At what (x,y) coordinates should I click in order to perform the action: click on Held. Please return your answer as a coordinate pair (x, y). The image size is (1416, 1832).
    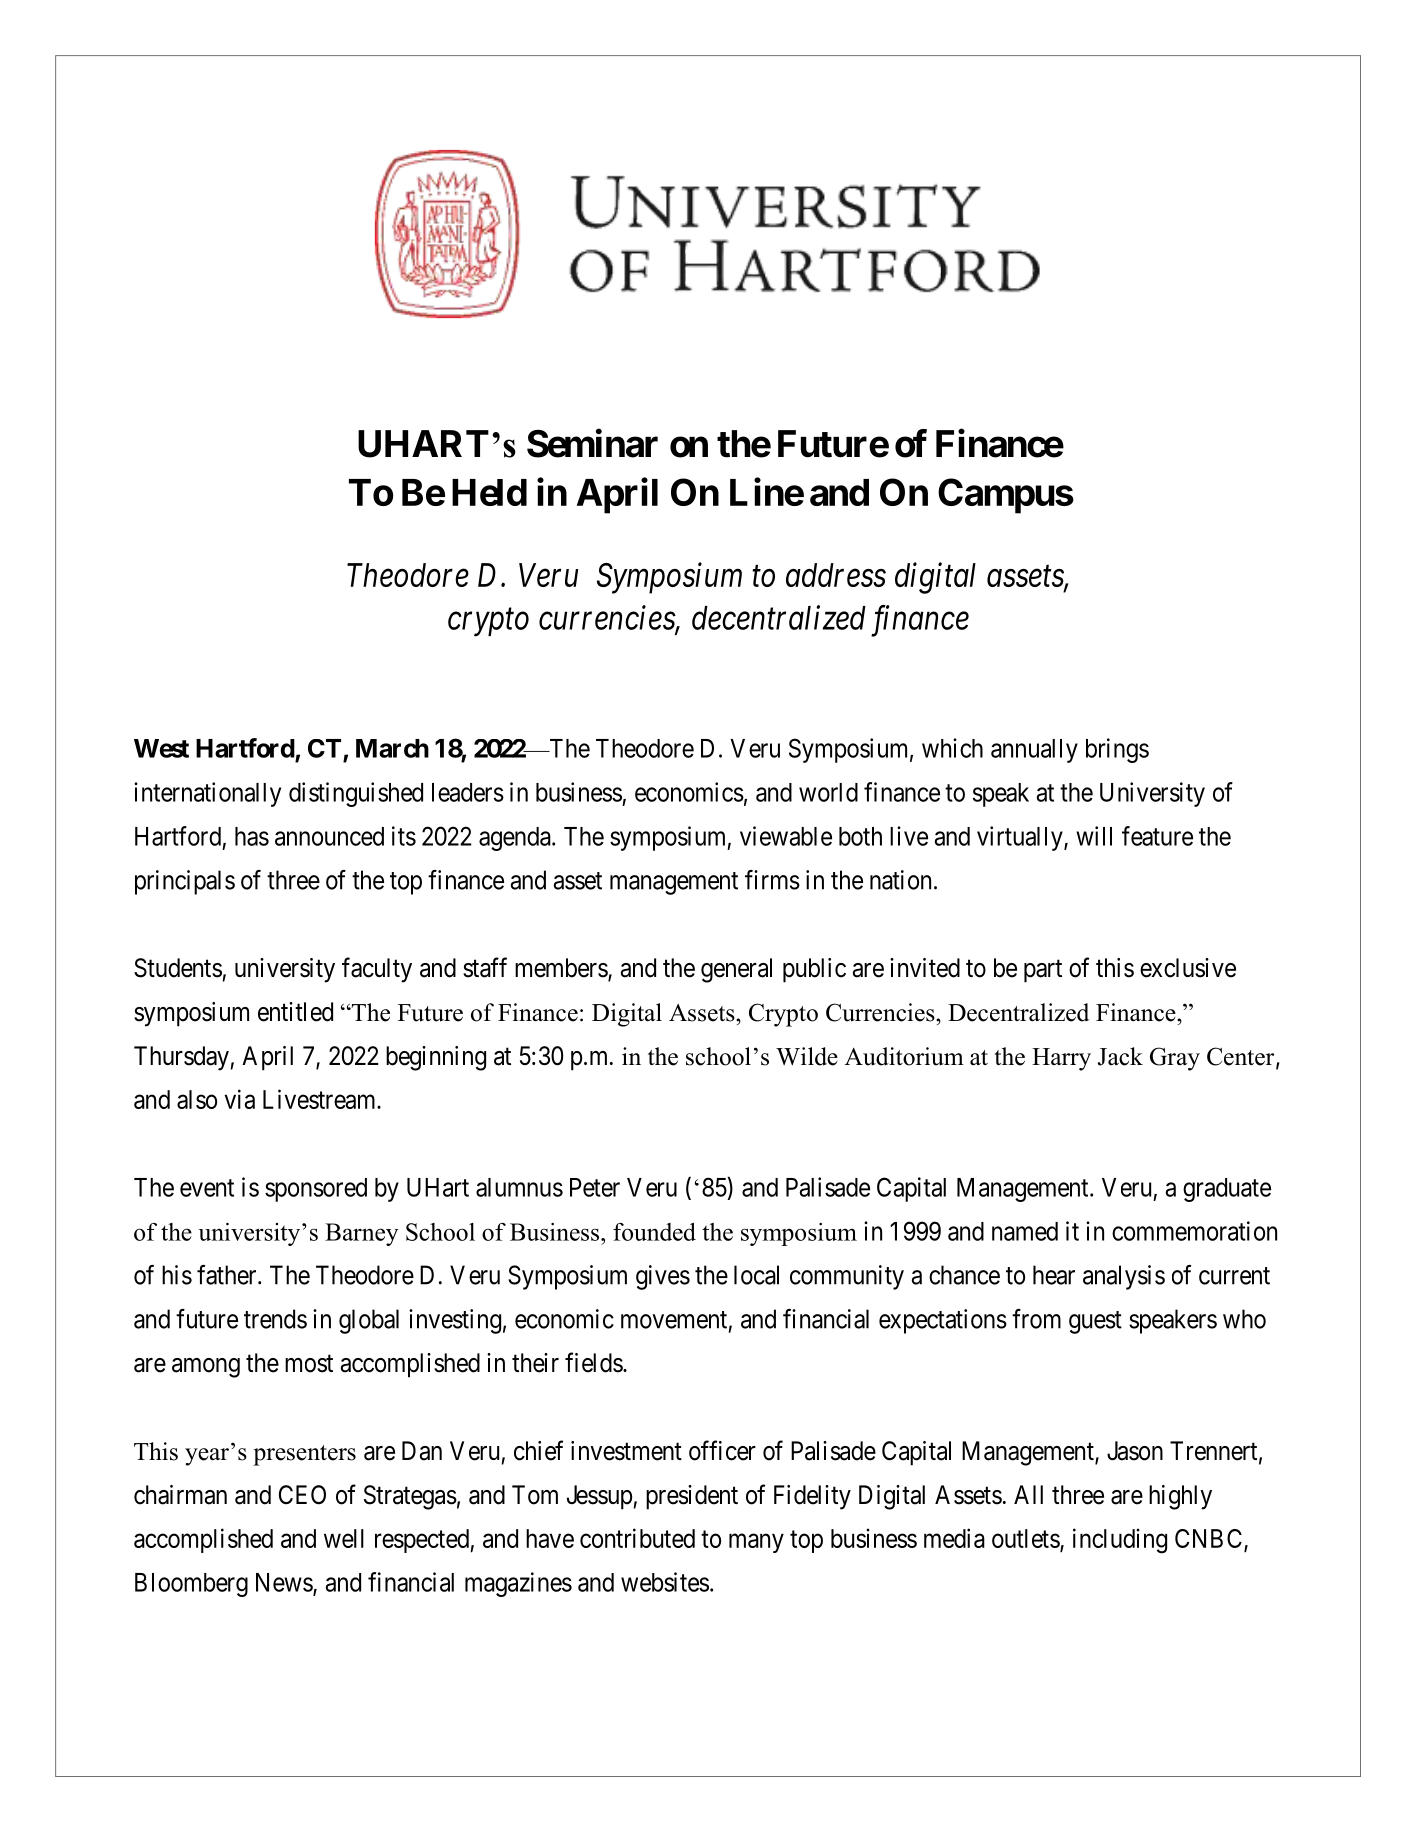
    Looking at the image, I should click on (489, 492).
